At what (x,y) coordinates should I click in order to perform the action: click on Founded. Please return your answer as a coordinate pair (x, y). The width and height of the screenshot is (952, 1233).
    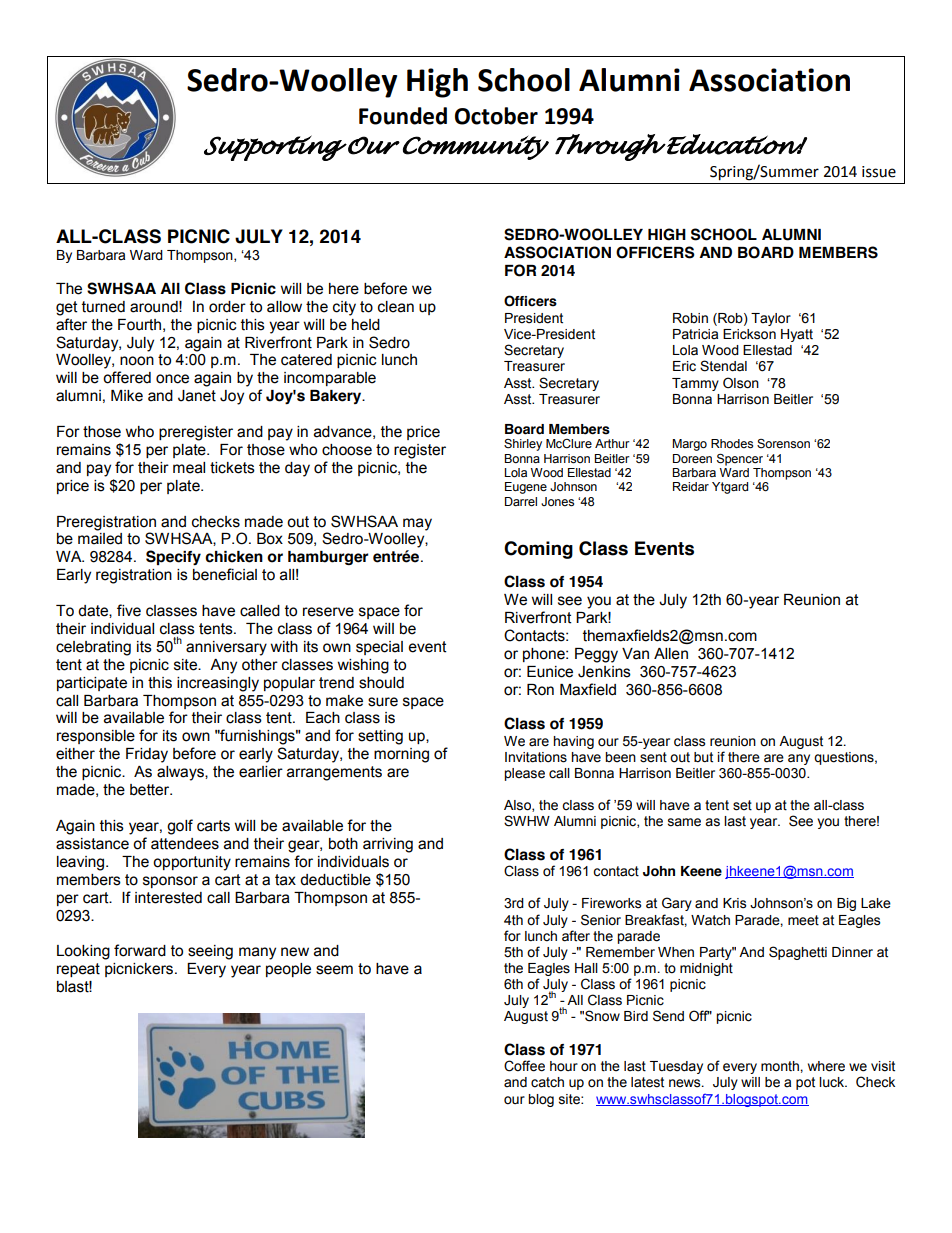
    Looking at the image, I should click on (403, 116).
